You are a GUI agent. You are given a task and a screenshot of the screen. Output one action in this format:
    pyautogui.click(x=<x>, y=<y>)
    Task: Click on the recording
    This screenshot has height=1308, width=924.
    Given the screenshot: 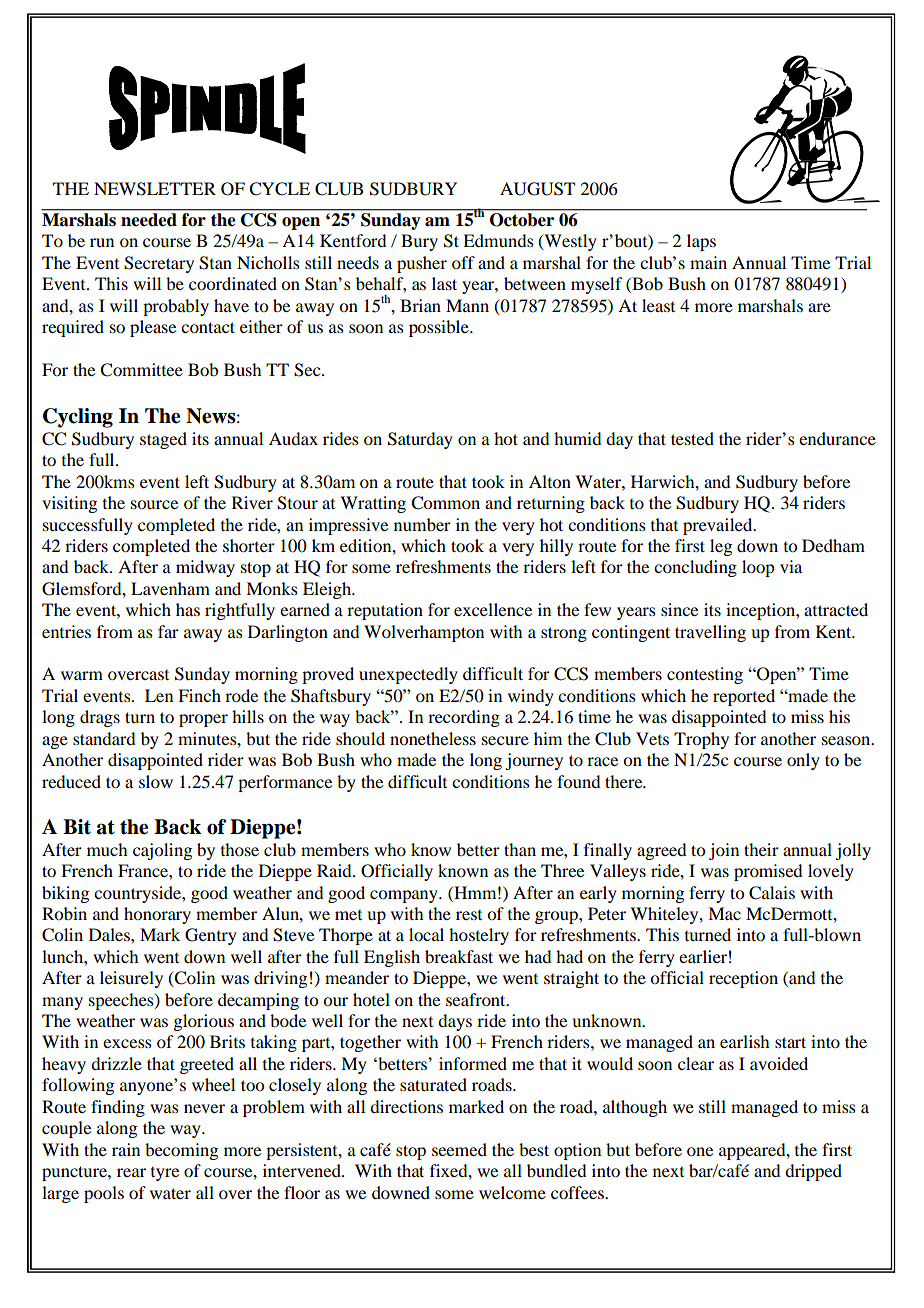 What is the action you would take?
    pyautogui.click(x=464, y=718)
